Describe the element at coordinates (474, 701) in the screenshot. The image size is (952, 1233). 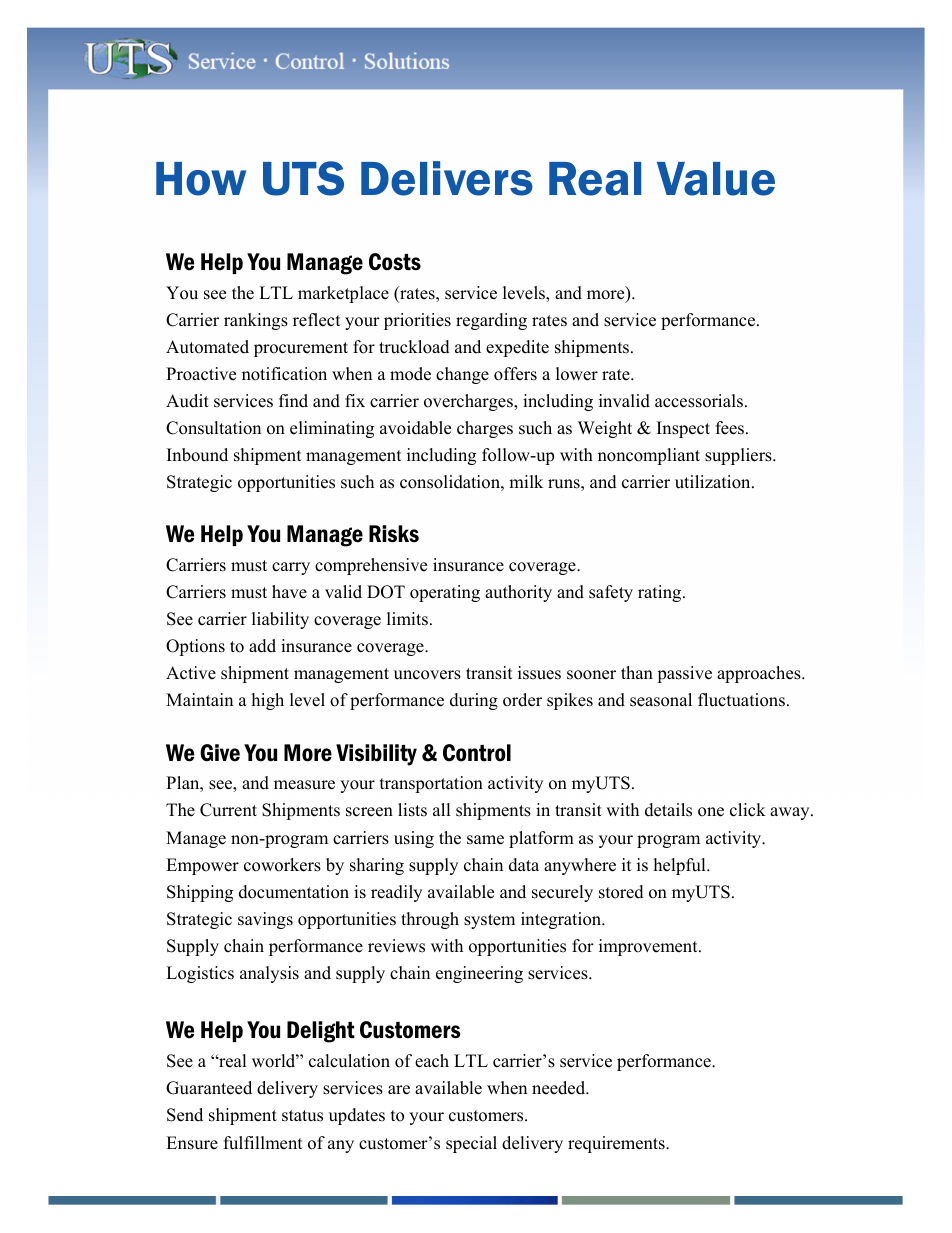
I see `during` at that location.
